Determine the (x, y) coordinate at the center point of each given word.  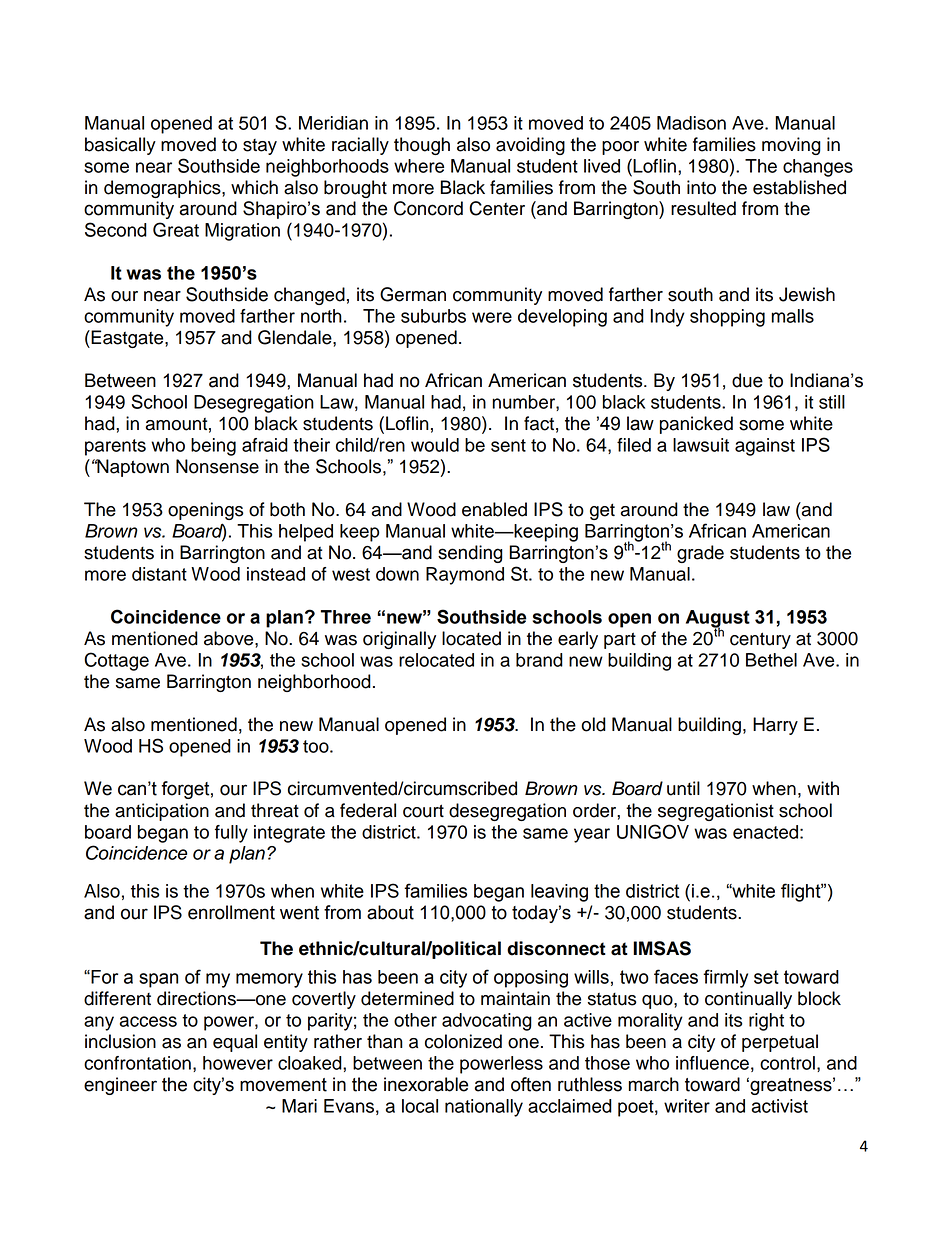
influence (712, 1063)
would (435, 445)
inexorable (426, 1084)
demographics (163, 189)
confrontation (137, 1063)
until (683, 788)
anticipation (162, 812)
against (765, 447)
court (423, 811)
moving (791, 146)
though (422, 146)
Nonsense (217, 466)
